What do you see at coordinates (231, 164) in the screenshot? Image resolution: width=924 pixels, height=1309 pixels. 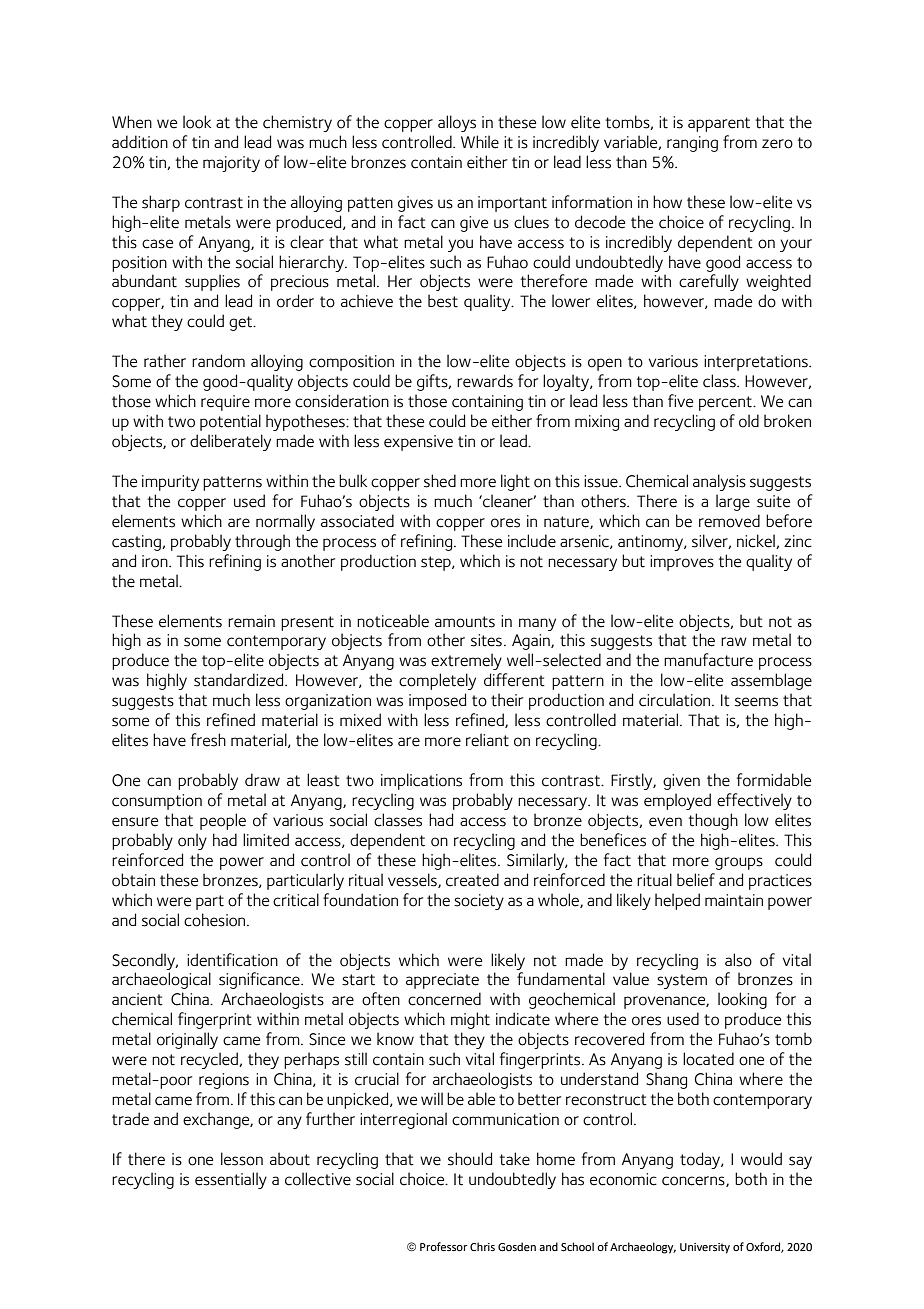 I see `majority` at bounding box center [231, 164].
